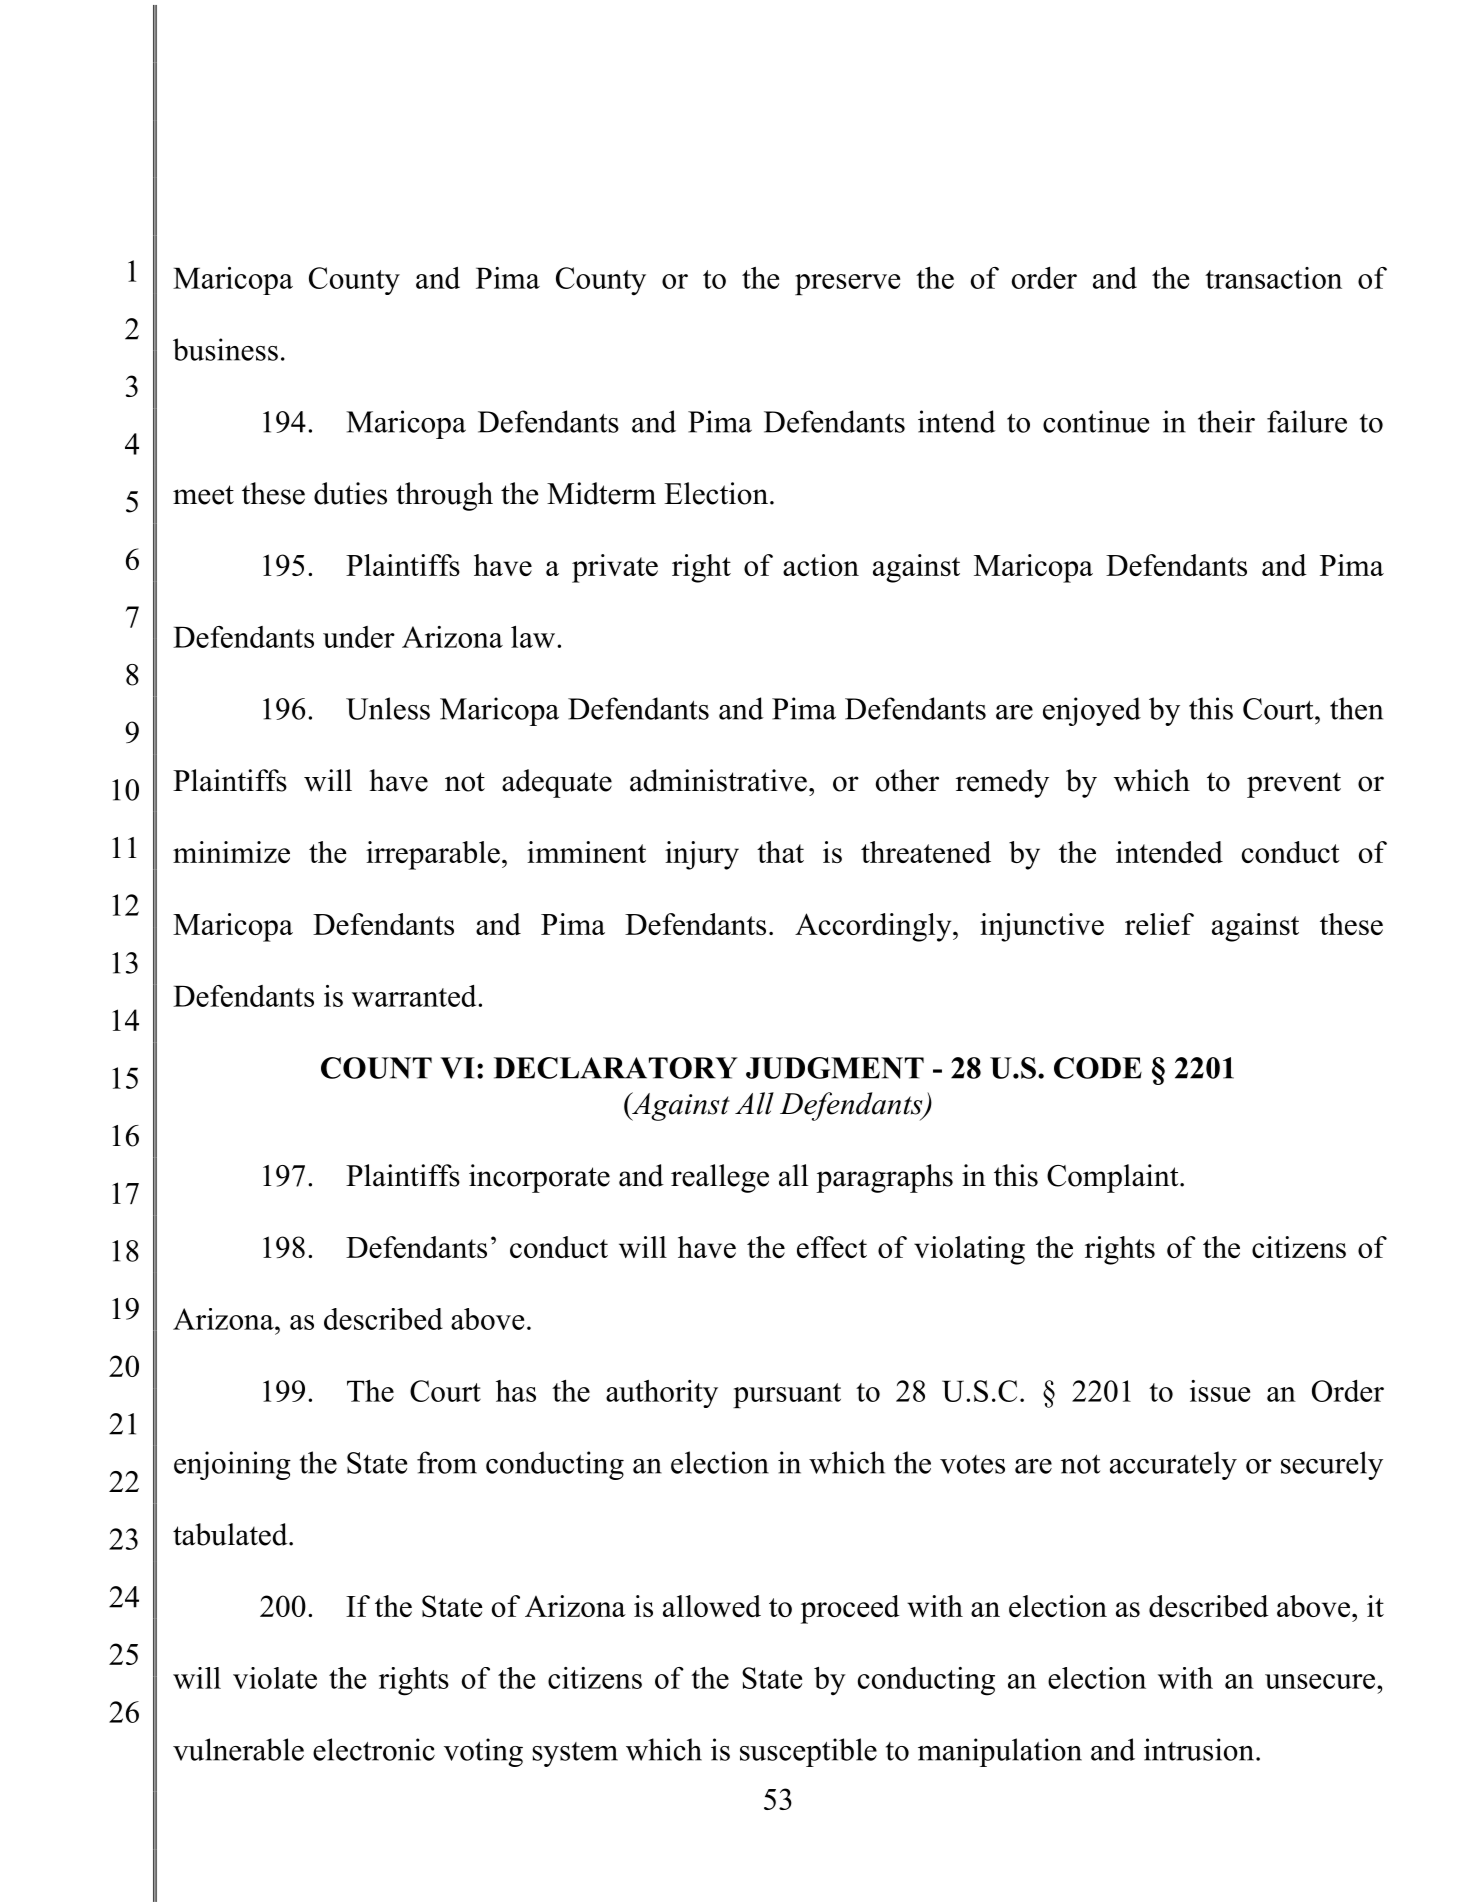  Describe the element at coordinates (1226, 421) in the screenshot. I see `their` at that location.
